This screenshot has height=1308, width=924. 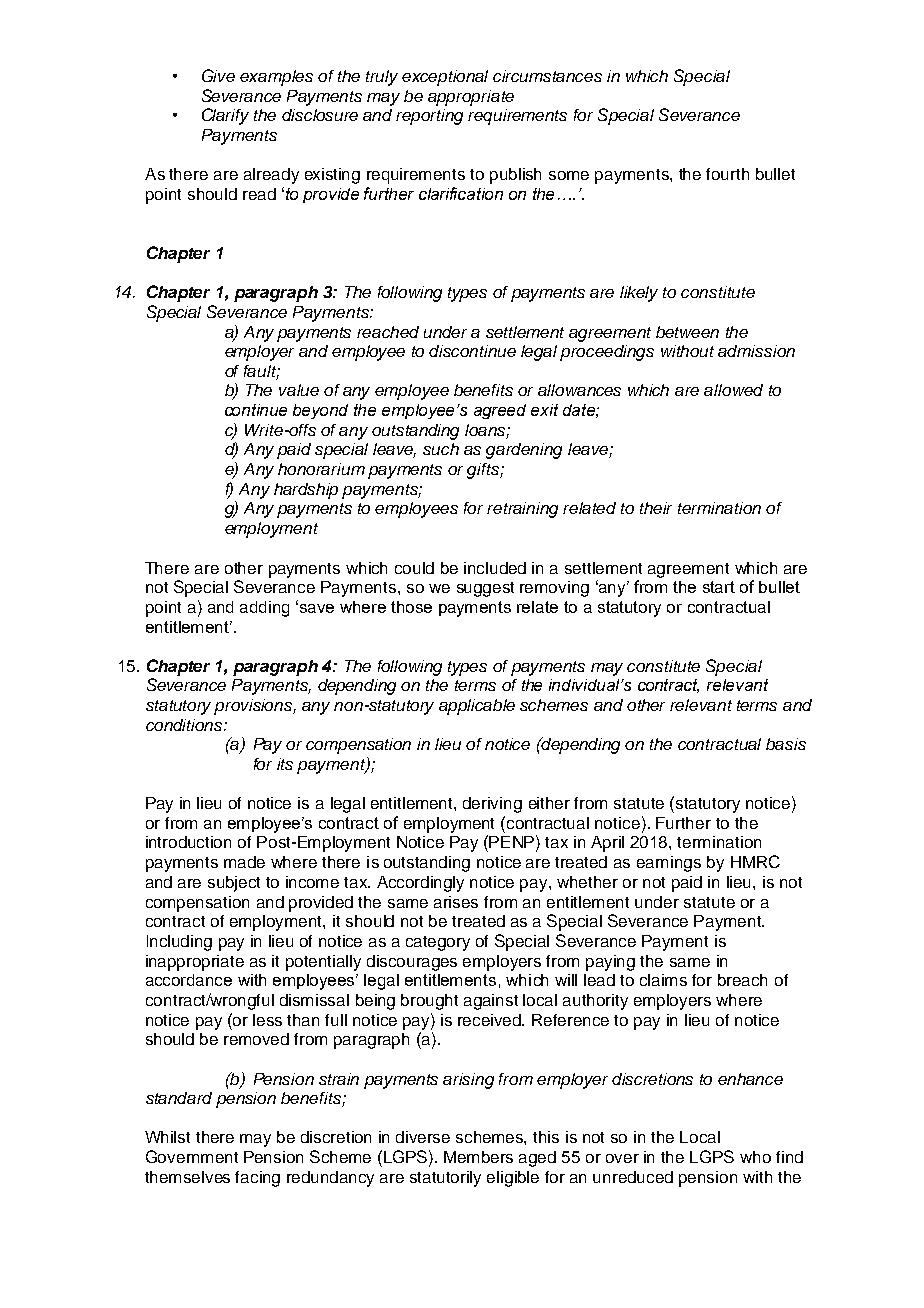 What do you see at coordinates (485, 589) in the screenshot?
I see `suggest` at bounding box center [485, 589].
